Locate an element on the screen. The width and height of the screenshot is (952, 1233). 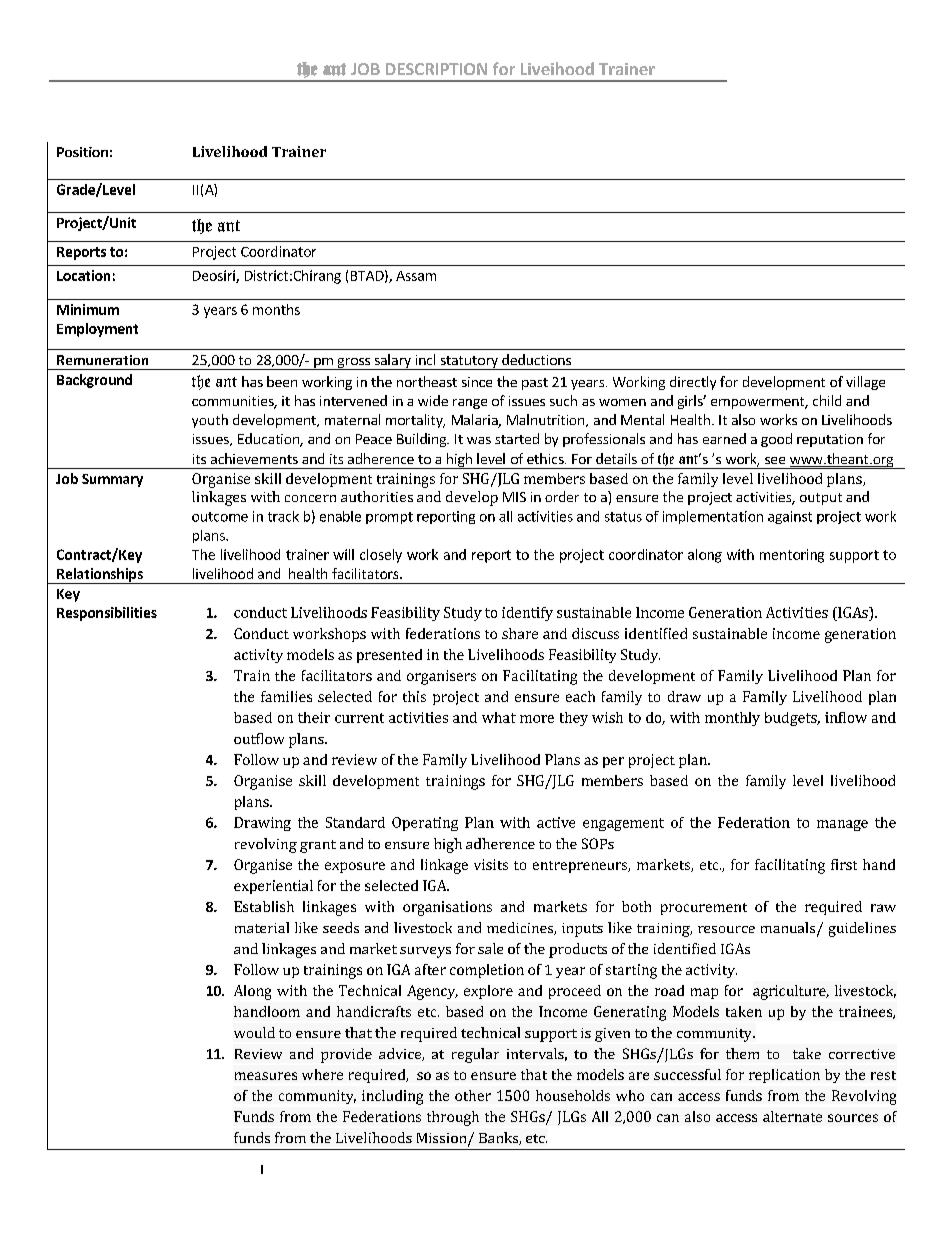
Establish is located at coordinates (264, 906).
